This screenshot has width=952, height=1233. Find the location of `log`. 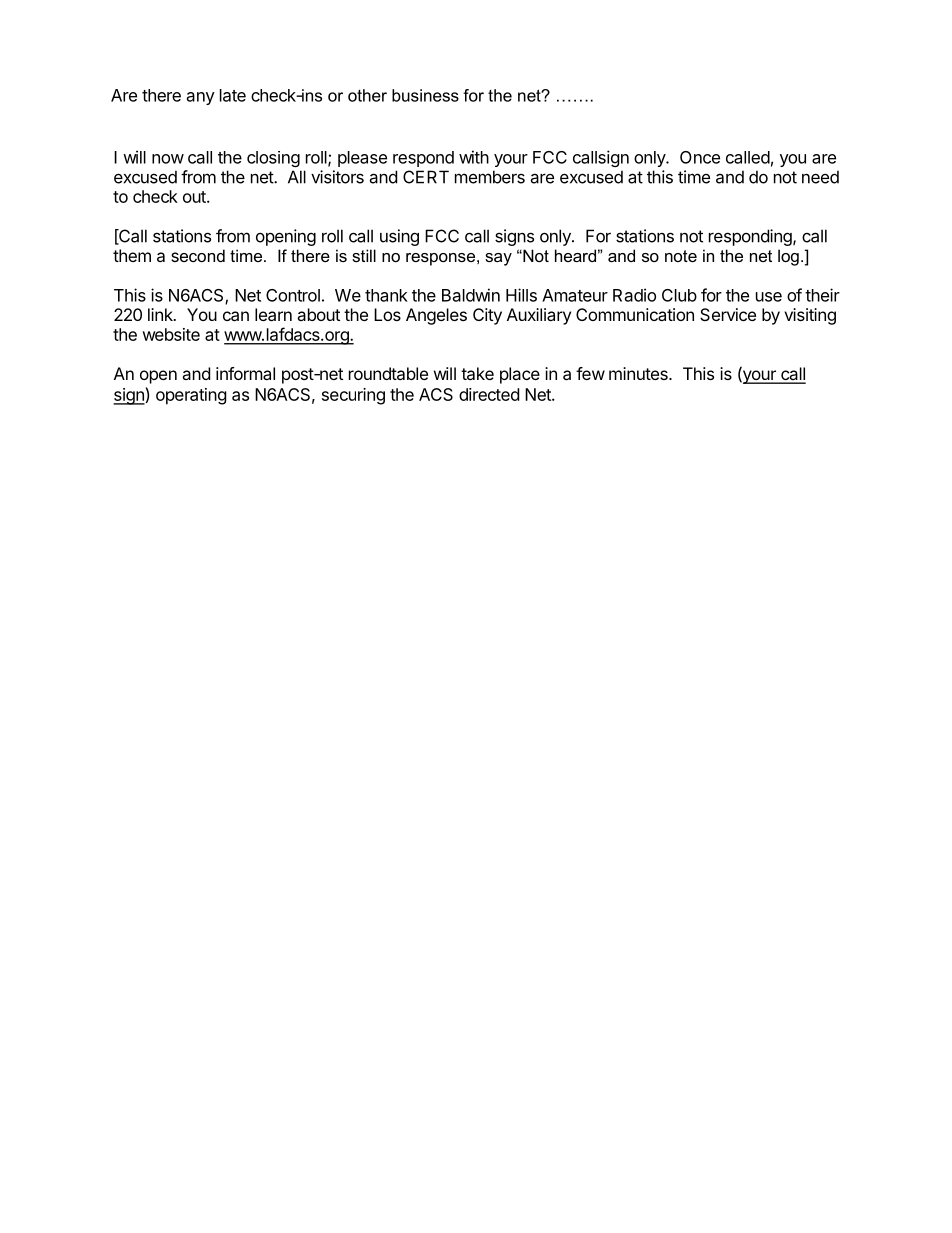

log is located at coordinates (788, 257).
